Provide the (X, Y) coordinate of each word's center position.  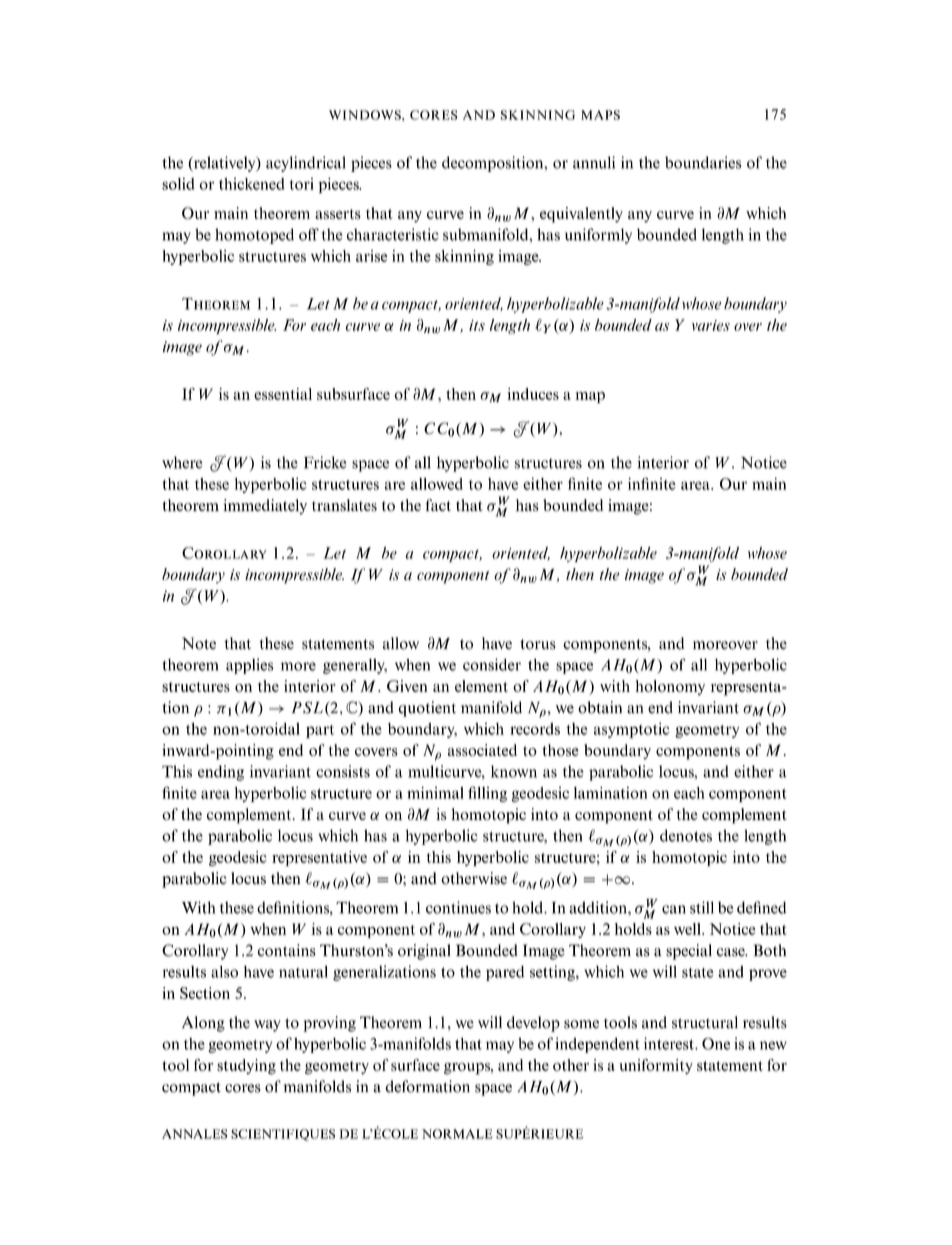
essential (283, 394)
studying (246, 1067)
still (702, 907)
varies (711, 325)
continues (458, 907)
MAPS (600, 115)
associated (482, 750)
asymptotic (631, 730)
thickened (252, 184)
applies (250, 666)
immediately (265, 507)
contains (287, 950)
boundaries (703, 162)
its (477, 325)
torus (538, 644)
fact (438, 505)
